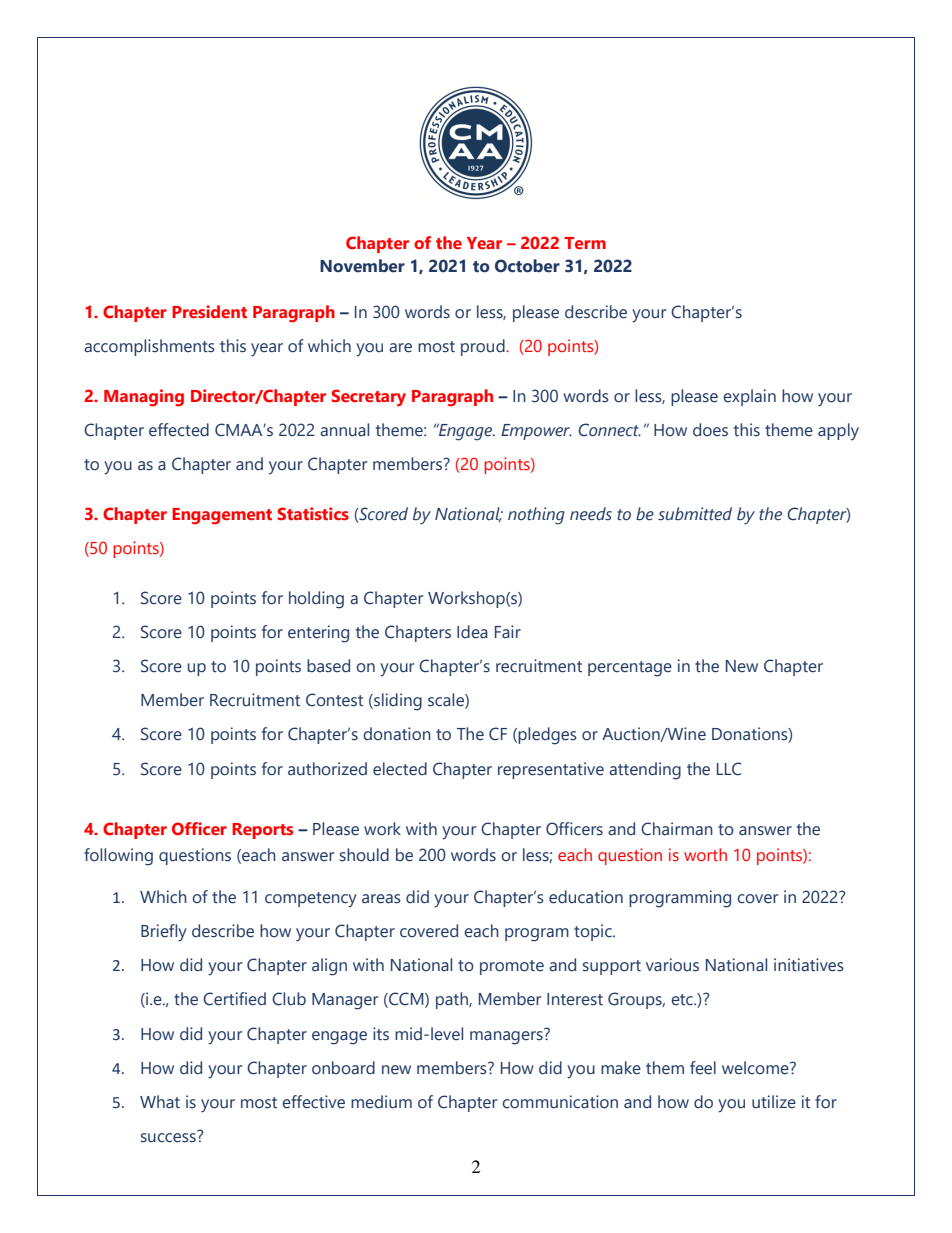  What do you see at coordinates (209, 311) in the image?
I see `President` at bounding box center [209, 311].
